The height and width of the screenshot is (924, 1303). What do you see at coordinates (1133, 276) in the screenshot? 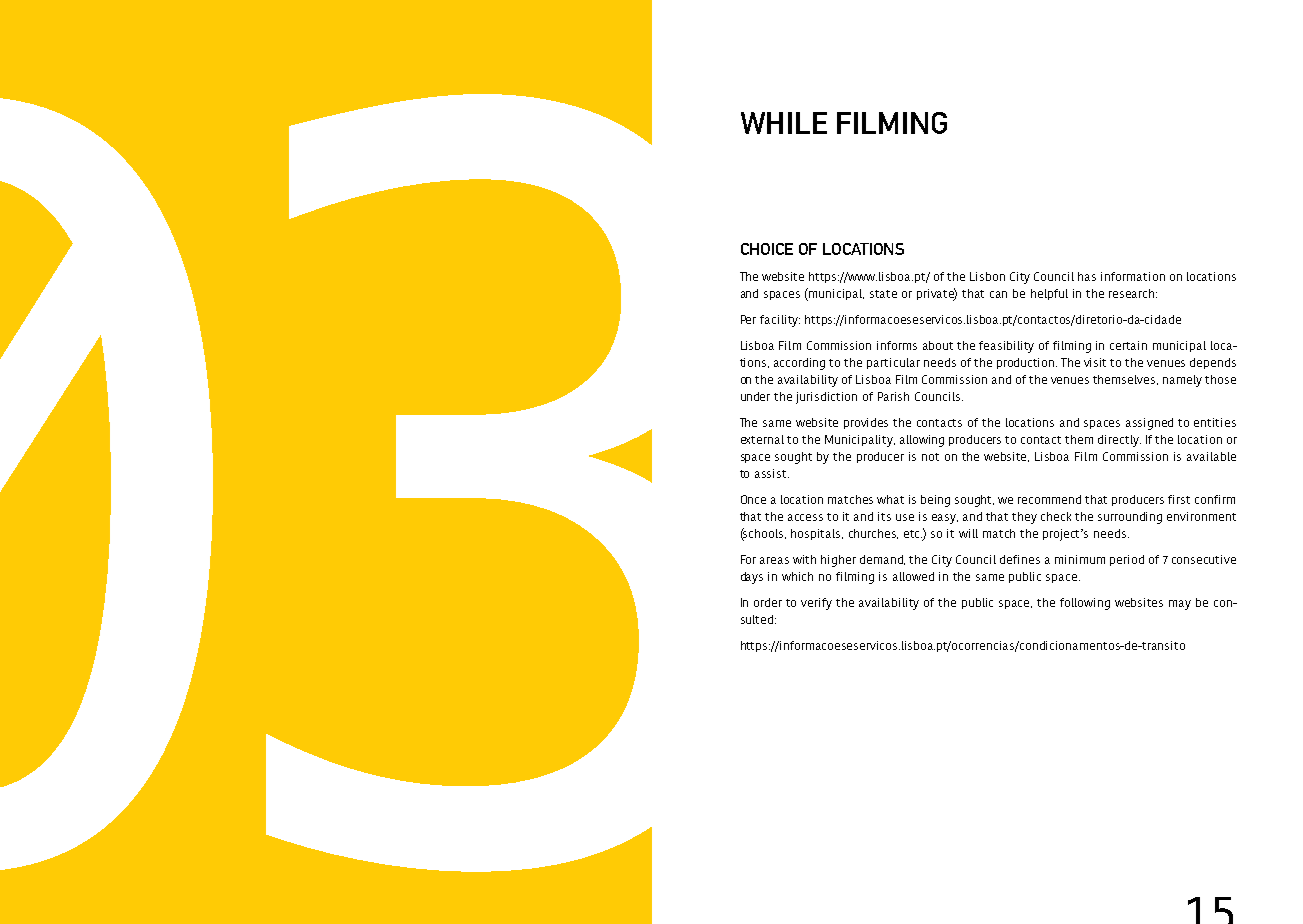
I see `information` at bounding box center [1133, 276].
